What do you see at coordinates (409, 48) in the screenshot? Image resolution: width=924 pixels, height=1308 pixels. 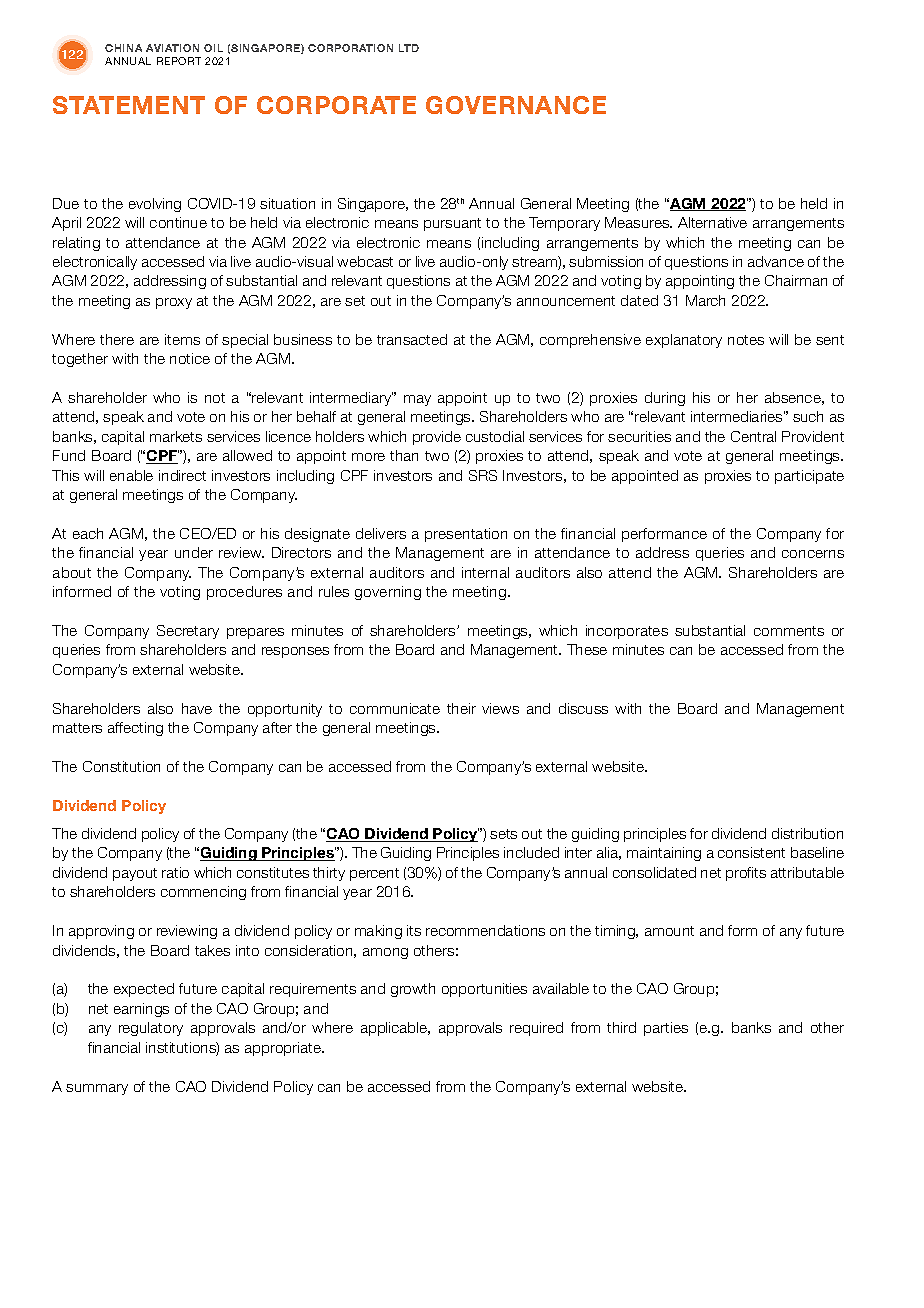 I see `LTD` at bounding box center [409, 48].
